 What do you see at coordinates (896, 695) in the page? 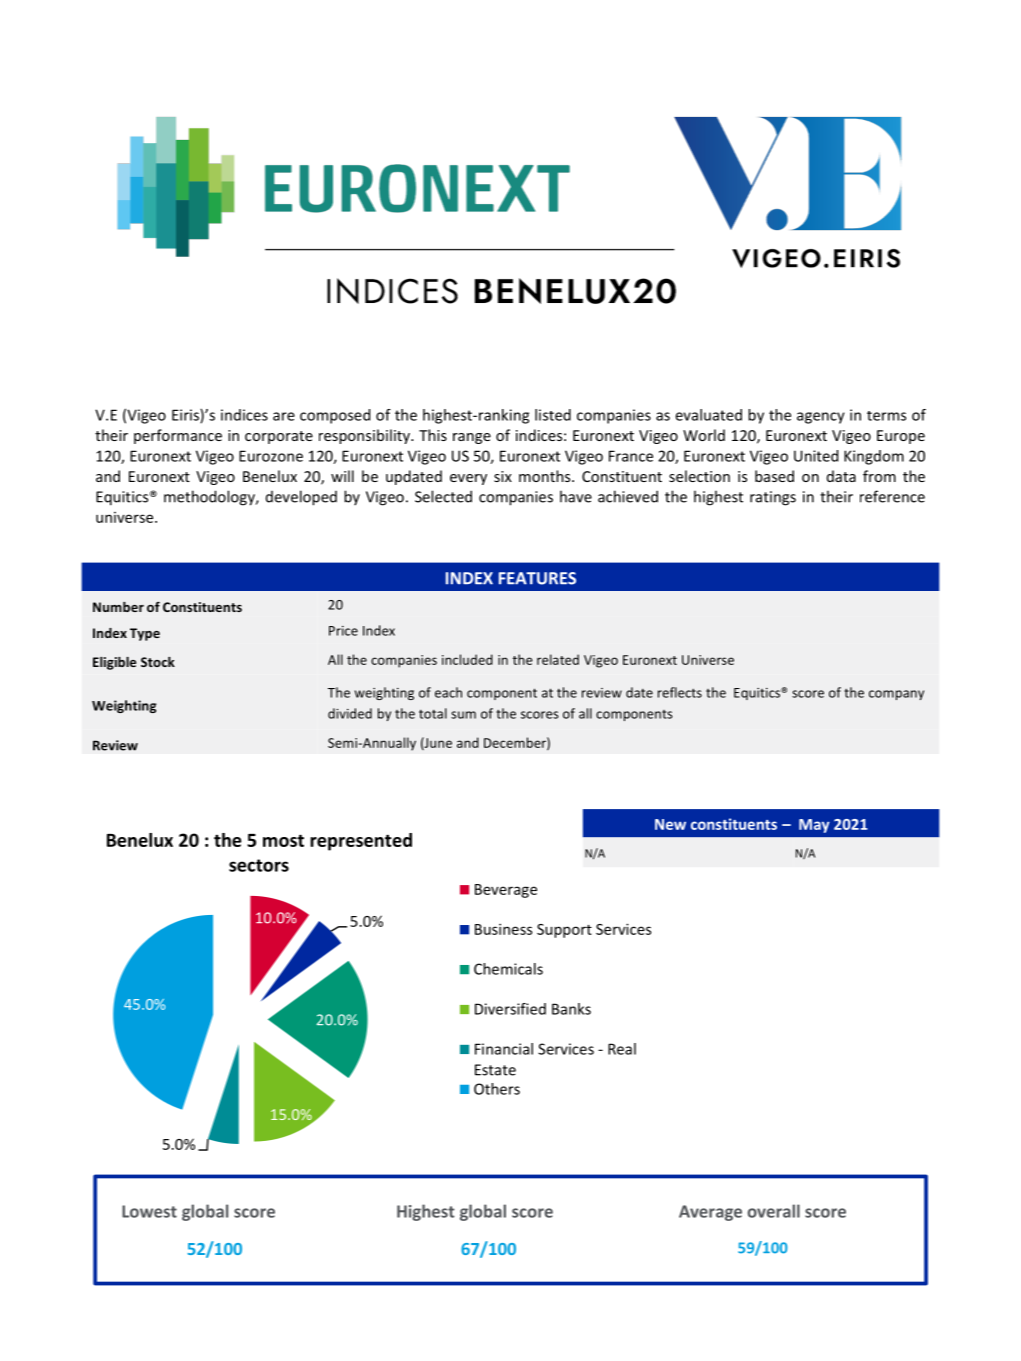
I see `company` at bounding box center [896, 695].
